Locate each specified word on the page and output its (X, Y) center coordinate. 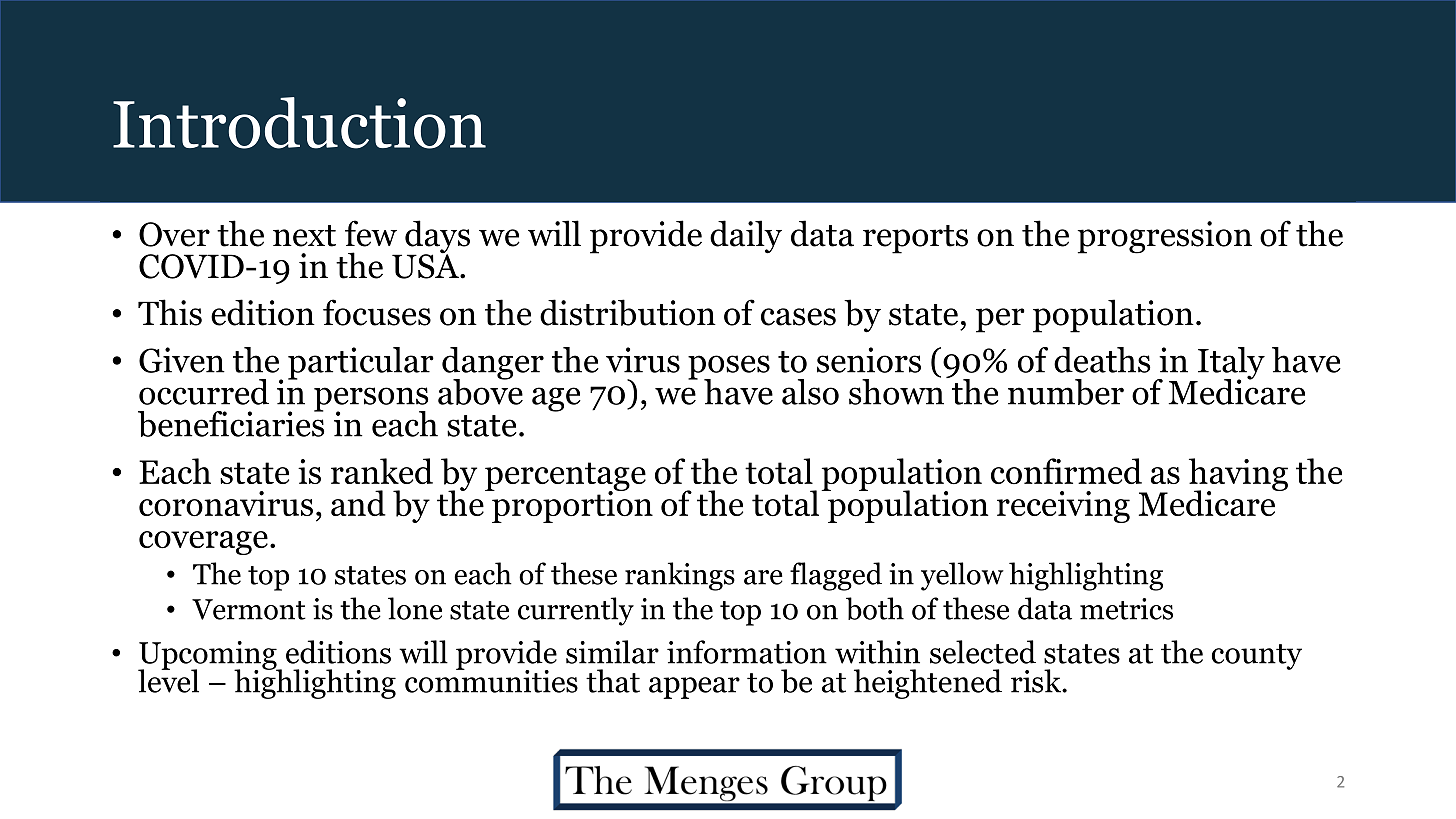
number (1066, 392)
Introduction (299, 123)
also (810, 392)
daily (746, 237)
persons (371, 400)
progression (1164, 237)
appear (694, 688)
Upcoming (208, 656)
